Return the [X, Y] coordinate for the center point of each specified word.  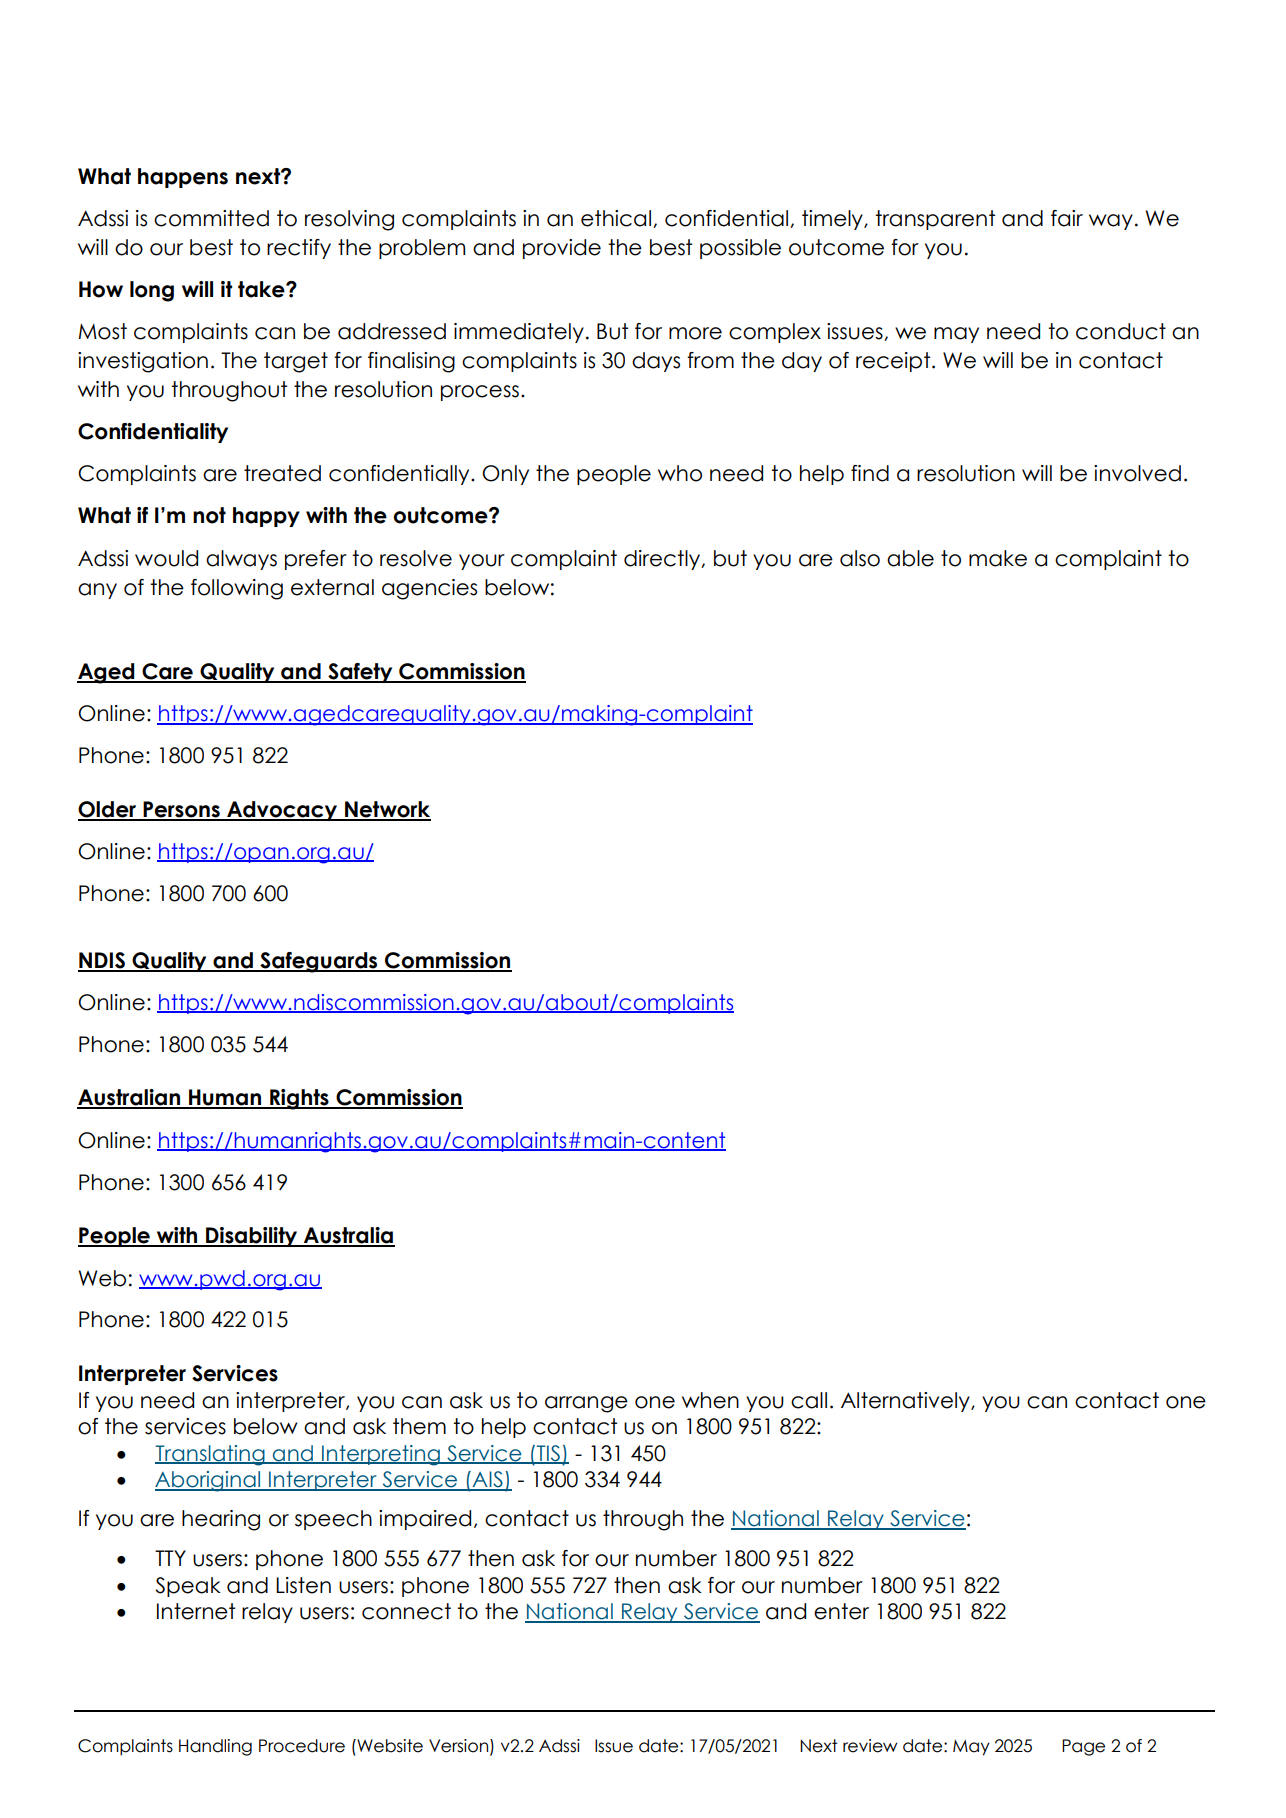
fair [1067, 218]
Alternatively [906, 1402]
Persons [181, 810]
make [998, 558]
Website [389, 1746]
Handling [215, 1747]
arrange [586, 1404]
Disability [252, 1237]
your [482, 562]
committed [211, 218]
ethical [616, 218]
